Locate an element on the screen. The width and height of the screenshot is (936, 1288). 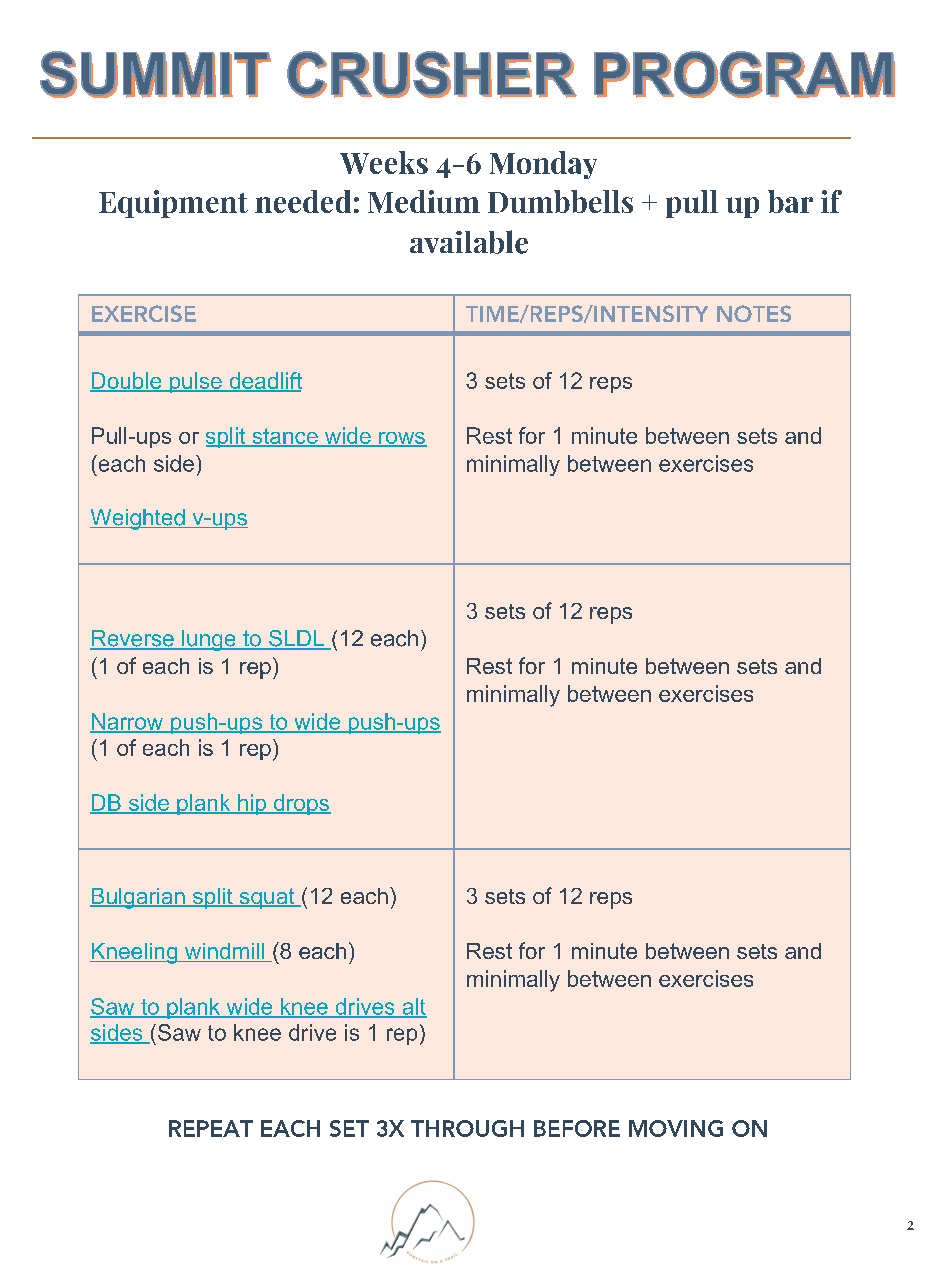
alt is located at coordinates (413, 1007).
